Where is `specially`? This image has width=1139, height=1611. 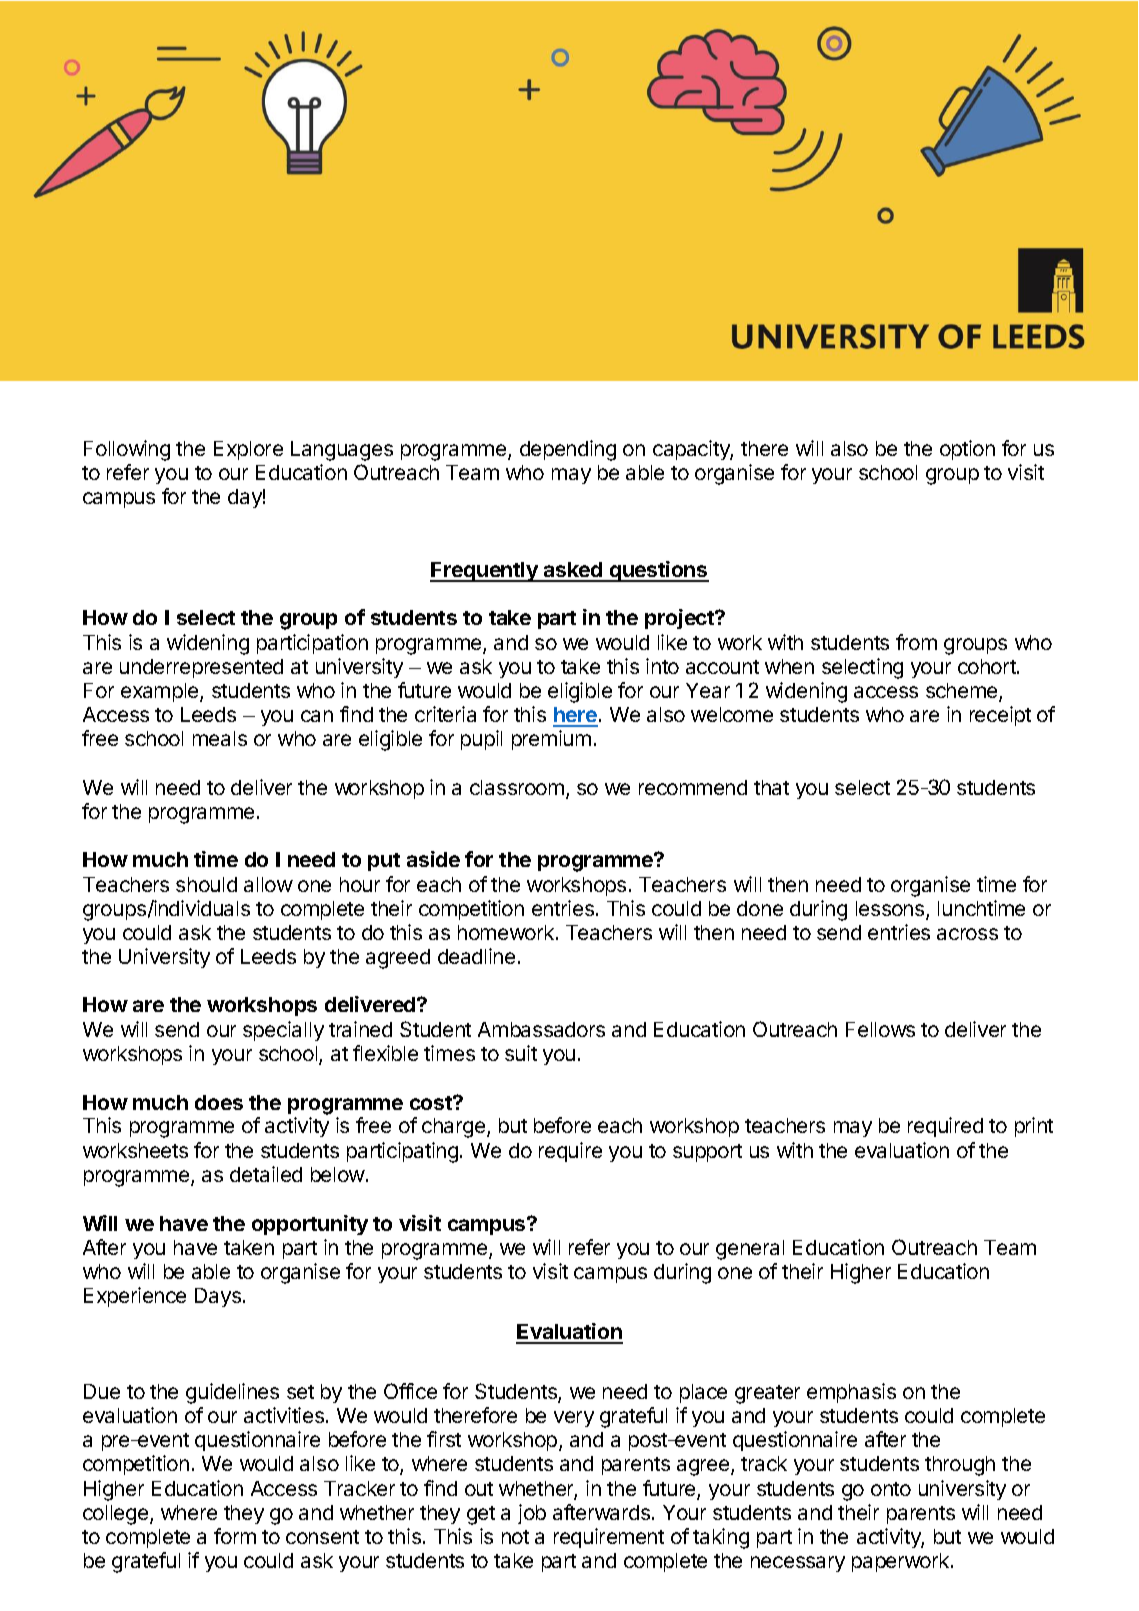
specially is located at coordinates (283, 1031).
